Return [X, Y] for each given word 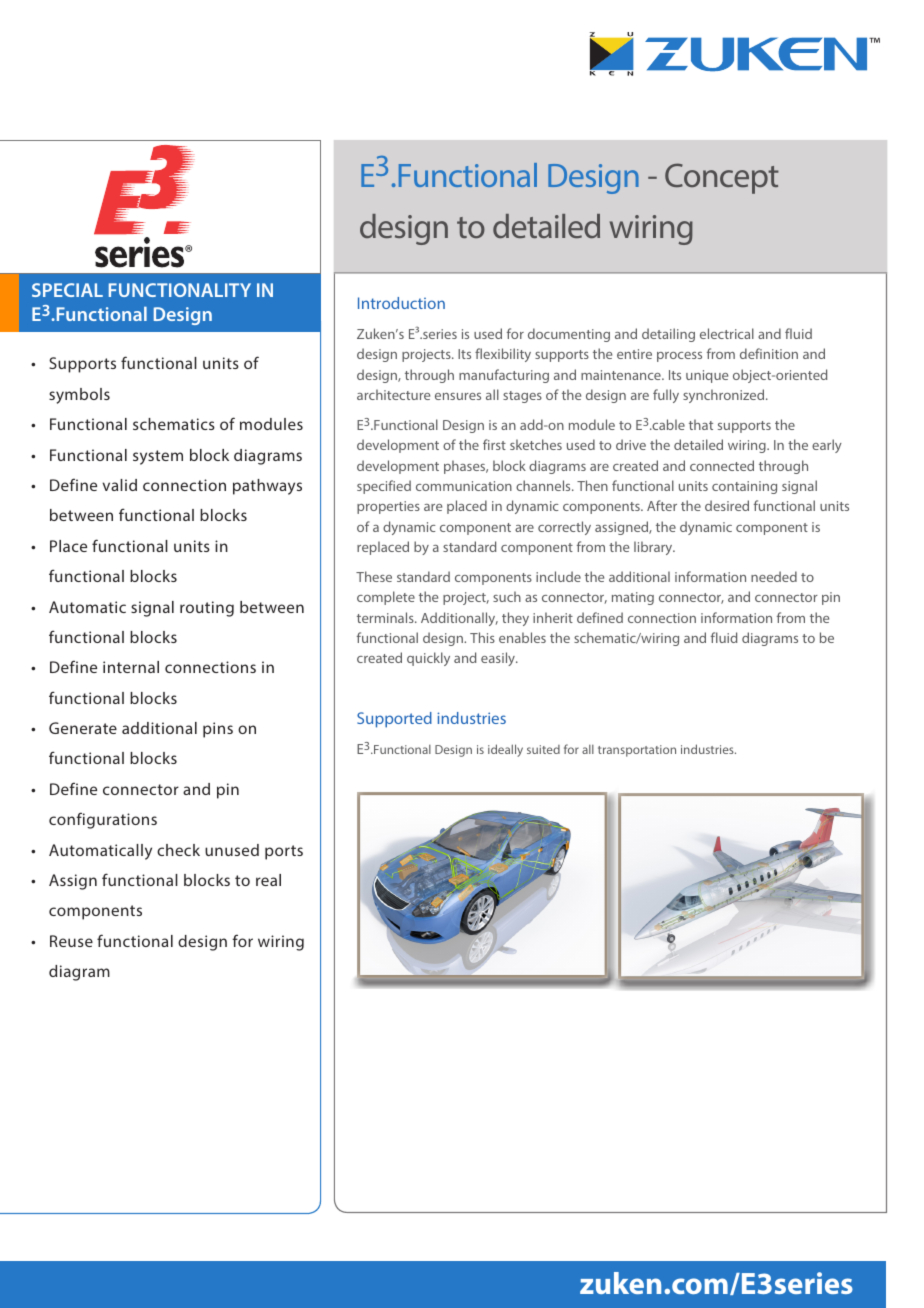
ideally [505, 750]
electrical [727, 333]
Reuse [71, 941]
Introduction [401, 303]
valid [119, 485]
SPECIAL [67, 290]
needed [774, 576]
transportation [637, 751]
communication [464, 486]
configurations [103, 820]
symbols [79, 396]
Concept [722, 178]
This [482, 637]
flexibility [503, 355]
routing [207, 609]
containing [744, 487]
